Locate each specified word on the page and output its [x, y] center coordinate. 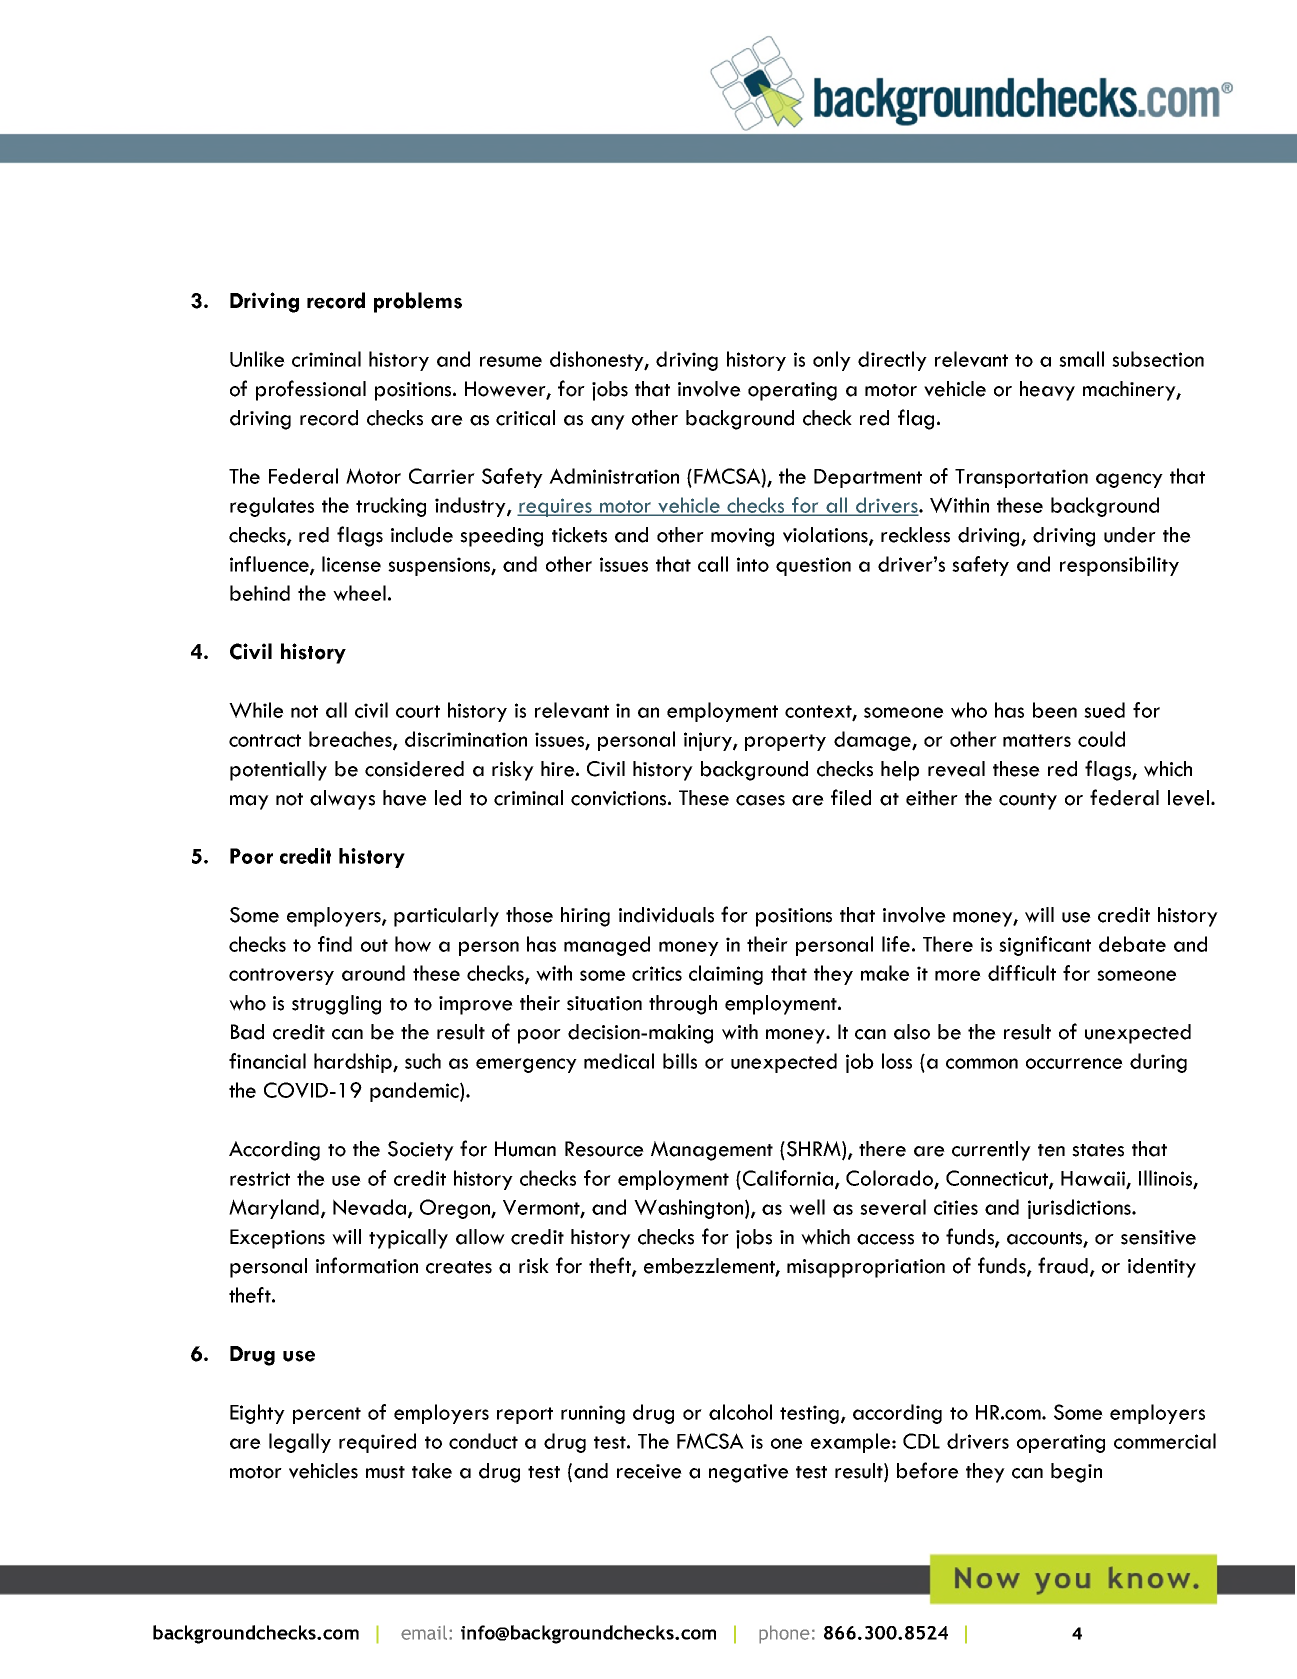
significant [1045, 946]
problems [418, 302]
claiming [726, 975]
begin [1076, 1473]
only [832, 361]
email [424, 1632]
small [1081, 359]
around [373, 973]
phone [784, 1634]
